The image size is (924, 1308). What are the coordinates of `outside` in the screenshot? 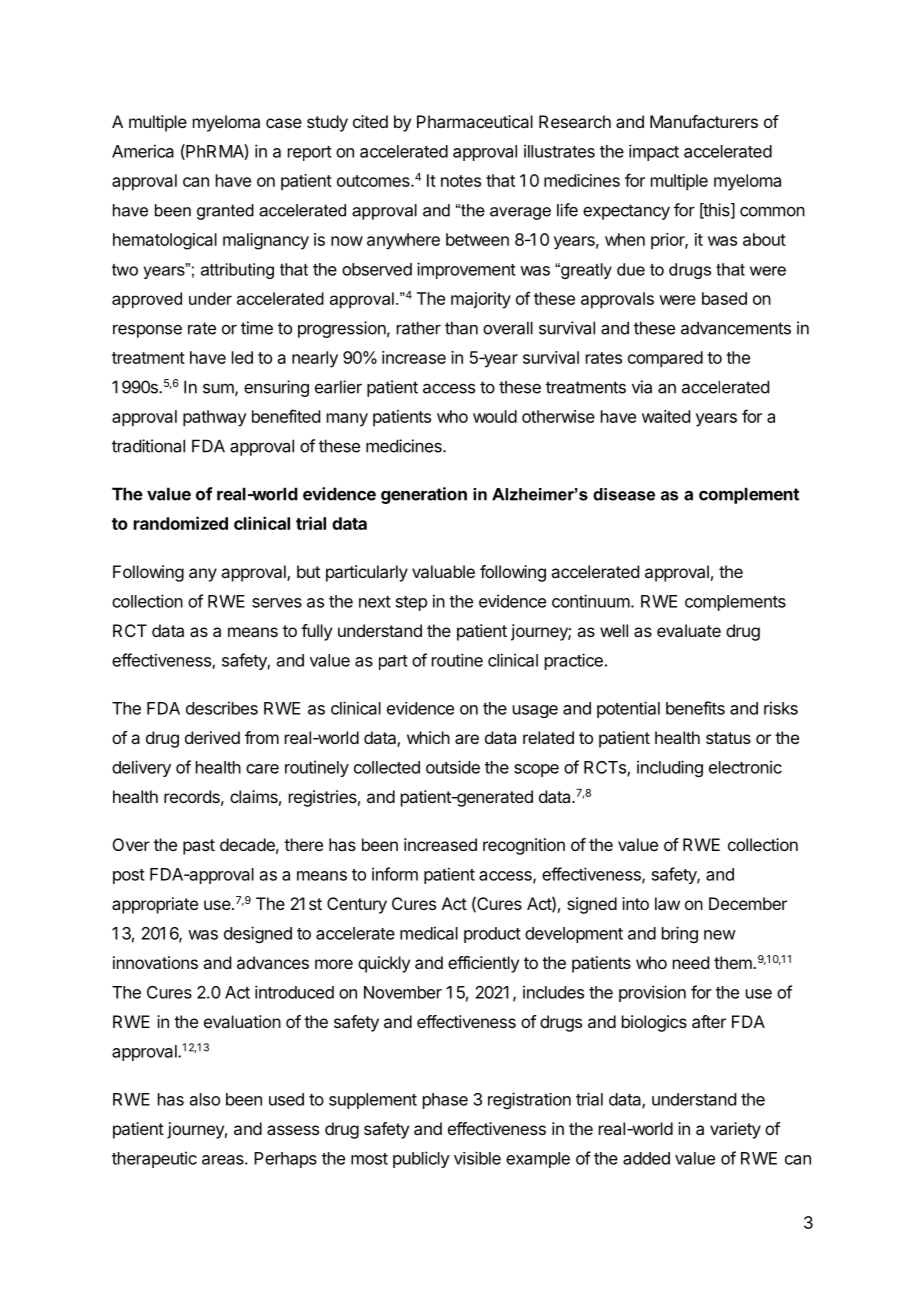 It's located at (453, 767).
